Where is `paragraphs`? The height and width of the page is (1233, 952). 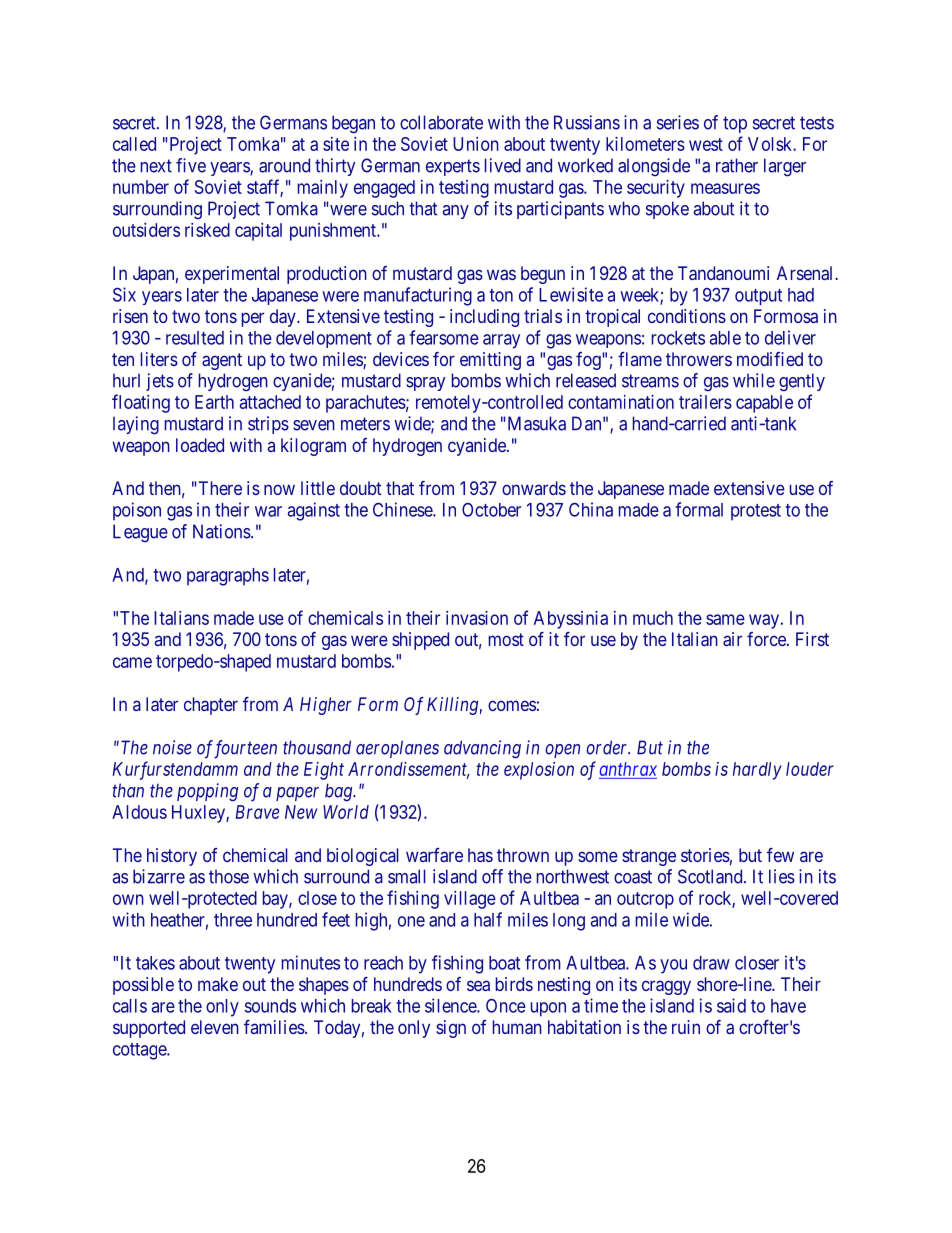
paragraphs is located at coordinates (228, 577).
